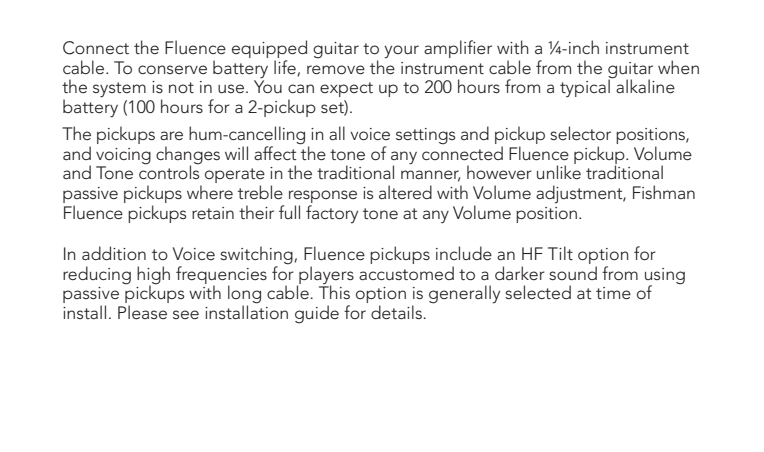 The image size is (764, 452). I want to click on details, so click(397, 312).
